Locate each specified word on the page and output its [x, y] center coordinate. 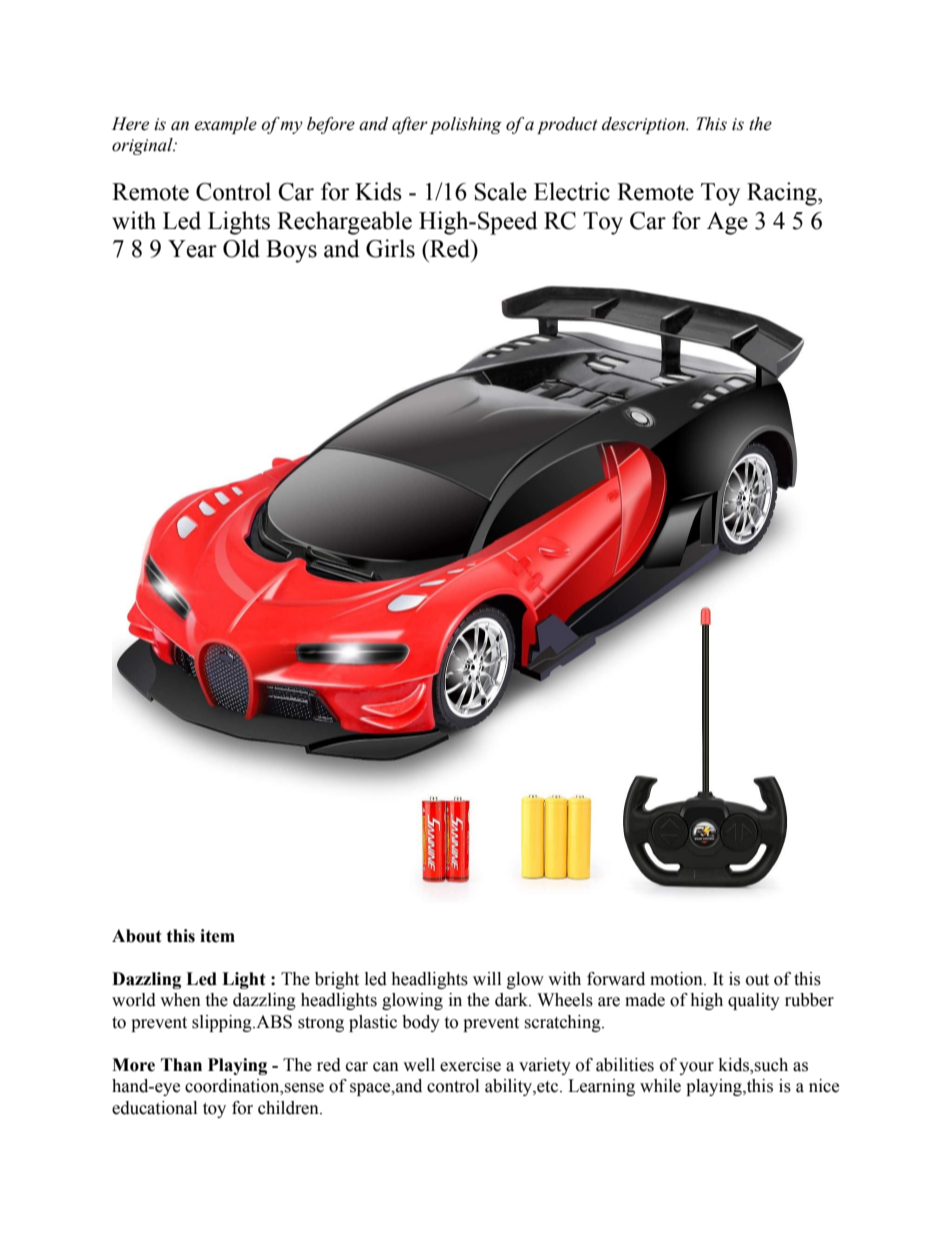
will [487, 978]
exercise [470, 1065]
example [225, 125]
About [137, 936]
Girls [390, 248]
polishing [466, 125]
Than [181, 1065]
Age [727, 223]
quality [754, 1001]
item [217, 936]
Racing [783, 194]
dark [512, 1000]
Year [192, 249]
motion [677, 979]
